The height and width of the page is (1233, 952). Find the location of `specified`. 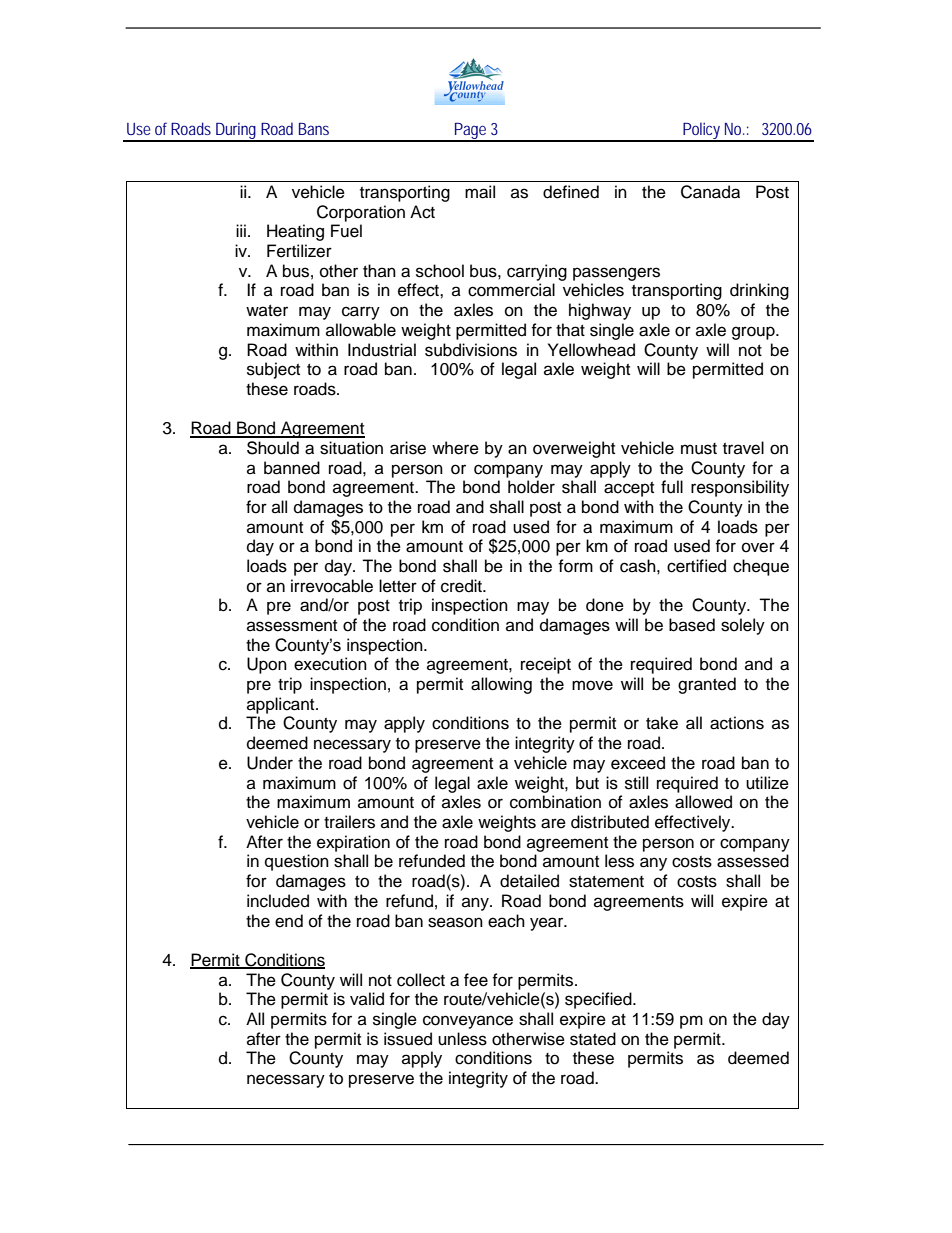

specified is located at coordinates (599, 1000).
